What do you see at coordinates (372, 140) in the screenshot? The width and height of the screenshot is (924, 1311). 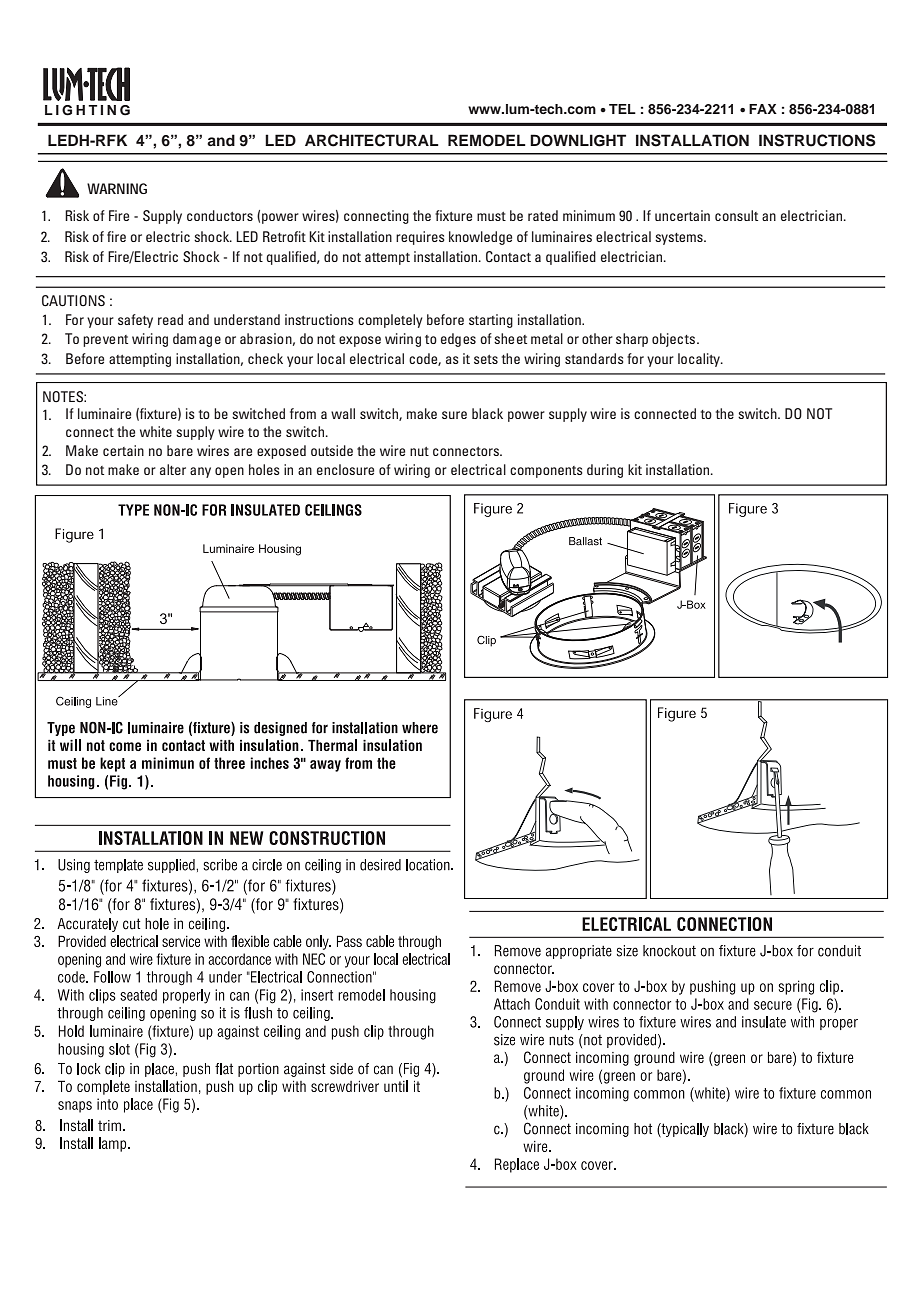 I see `ARCHITECTURAL` at bounding box center [372, 140].
